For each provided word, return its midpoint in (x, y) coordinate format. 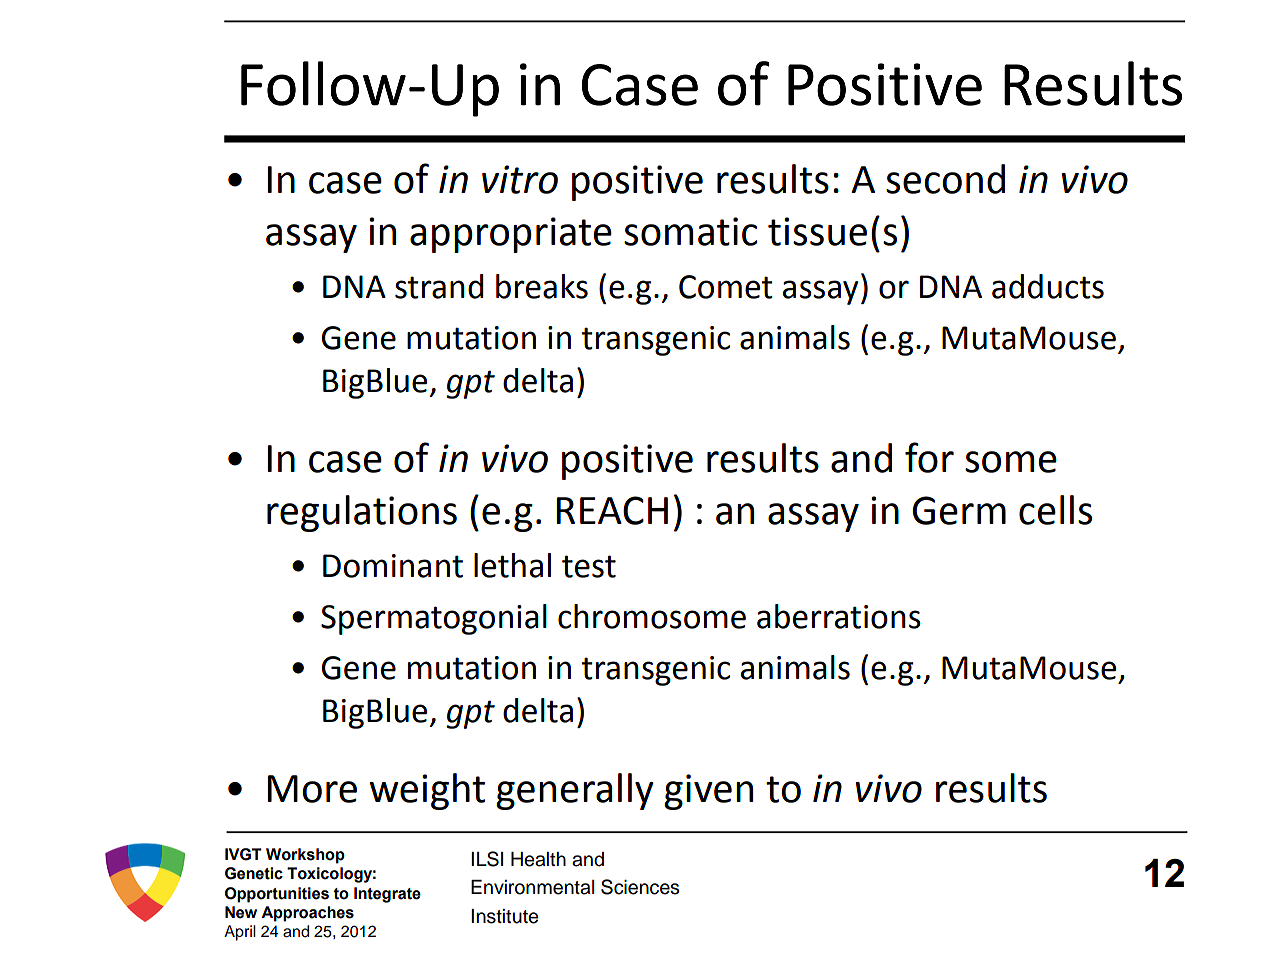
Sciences (640, 887)
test (589, 566)
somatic (690, 231)
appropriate (511, 235)
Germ (959, 510)
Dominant (393, 566)
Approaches (307, 914)
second (945, 179)
